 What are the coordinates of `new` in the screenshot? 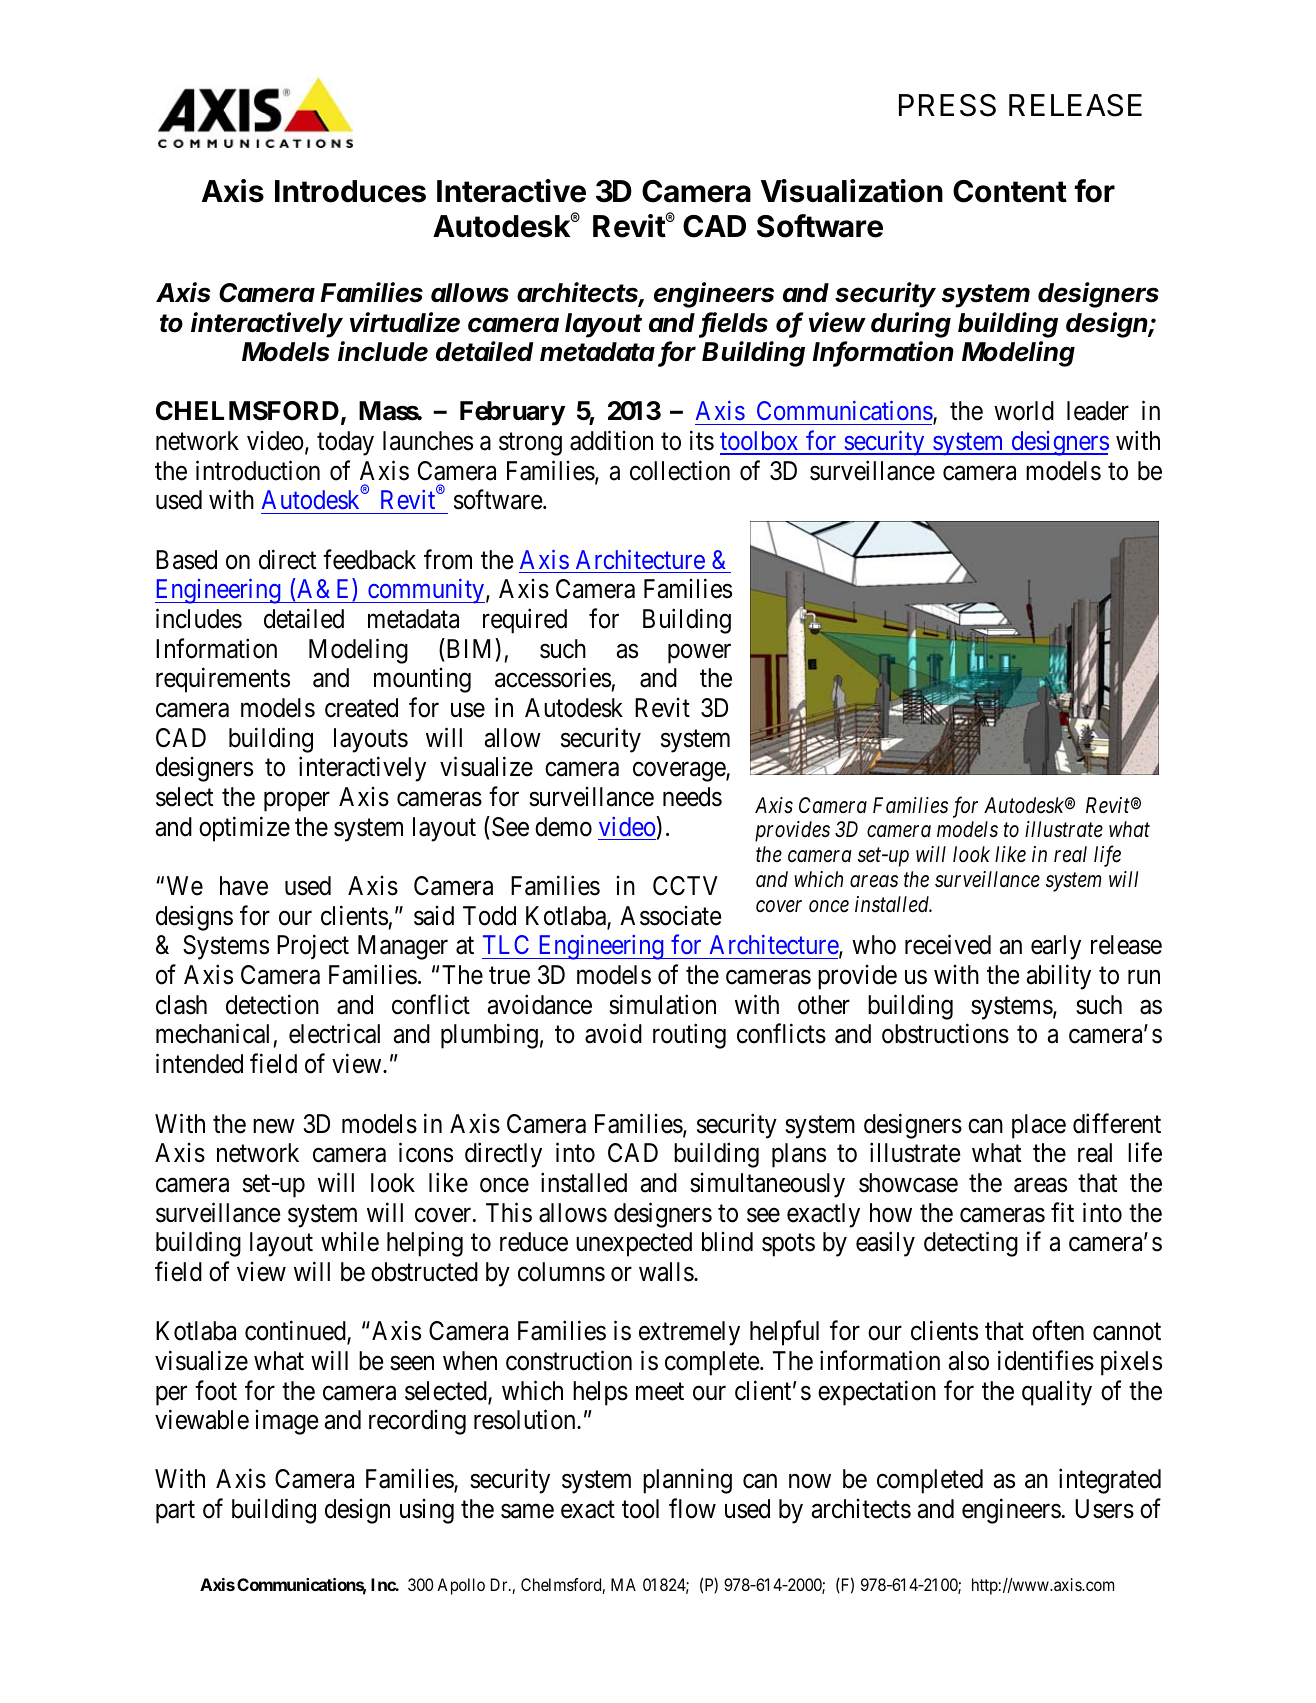 It's located at (274, 1126).
